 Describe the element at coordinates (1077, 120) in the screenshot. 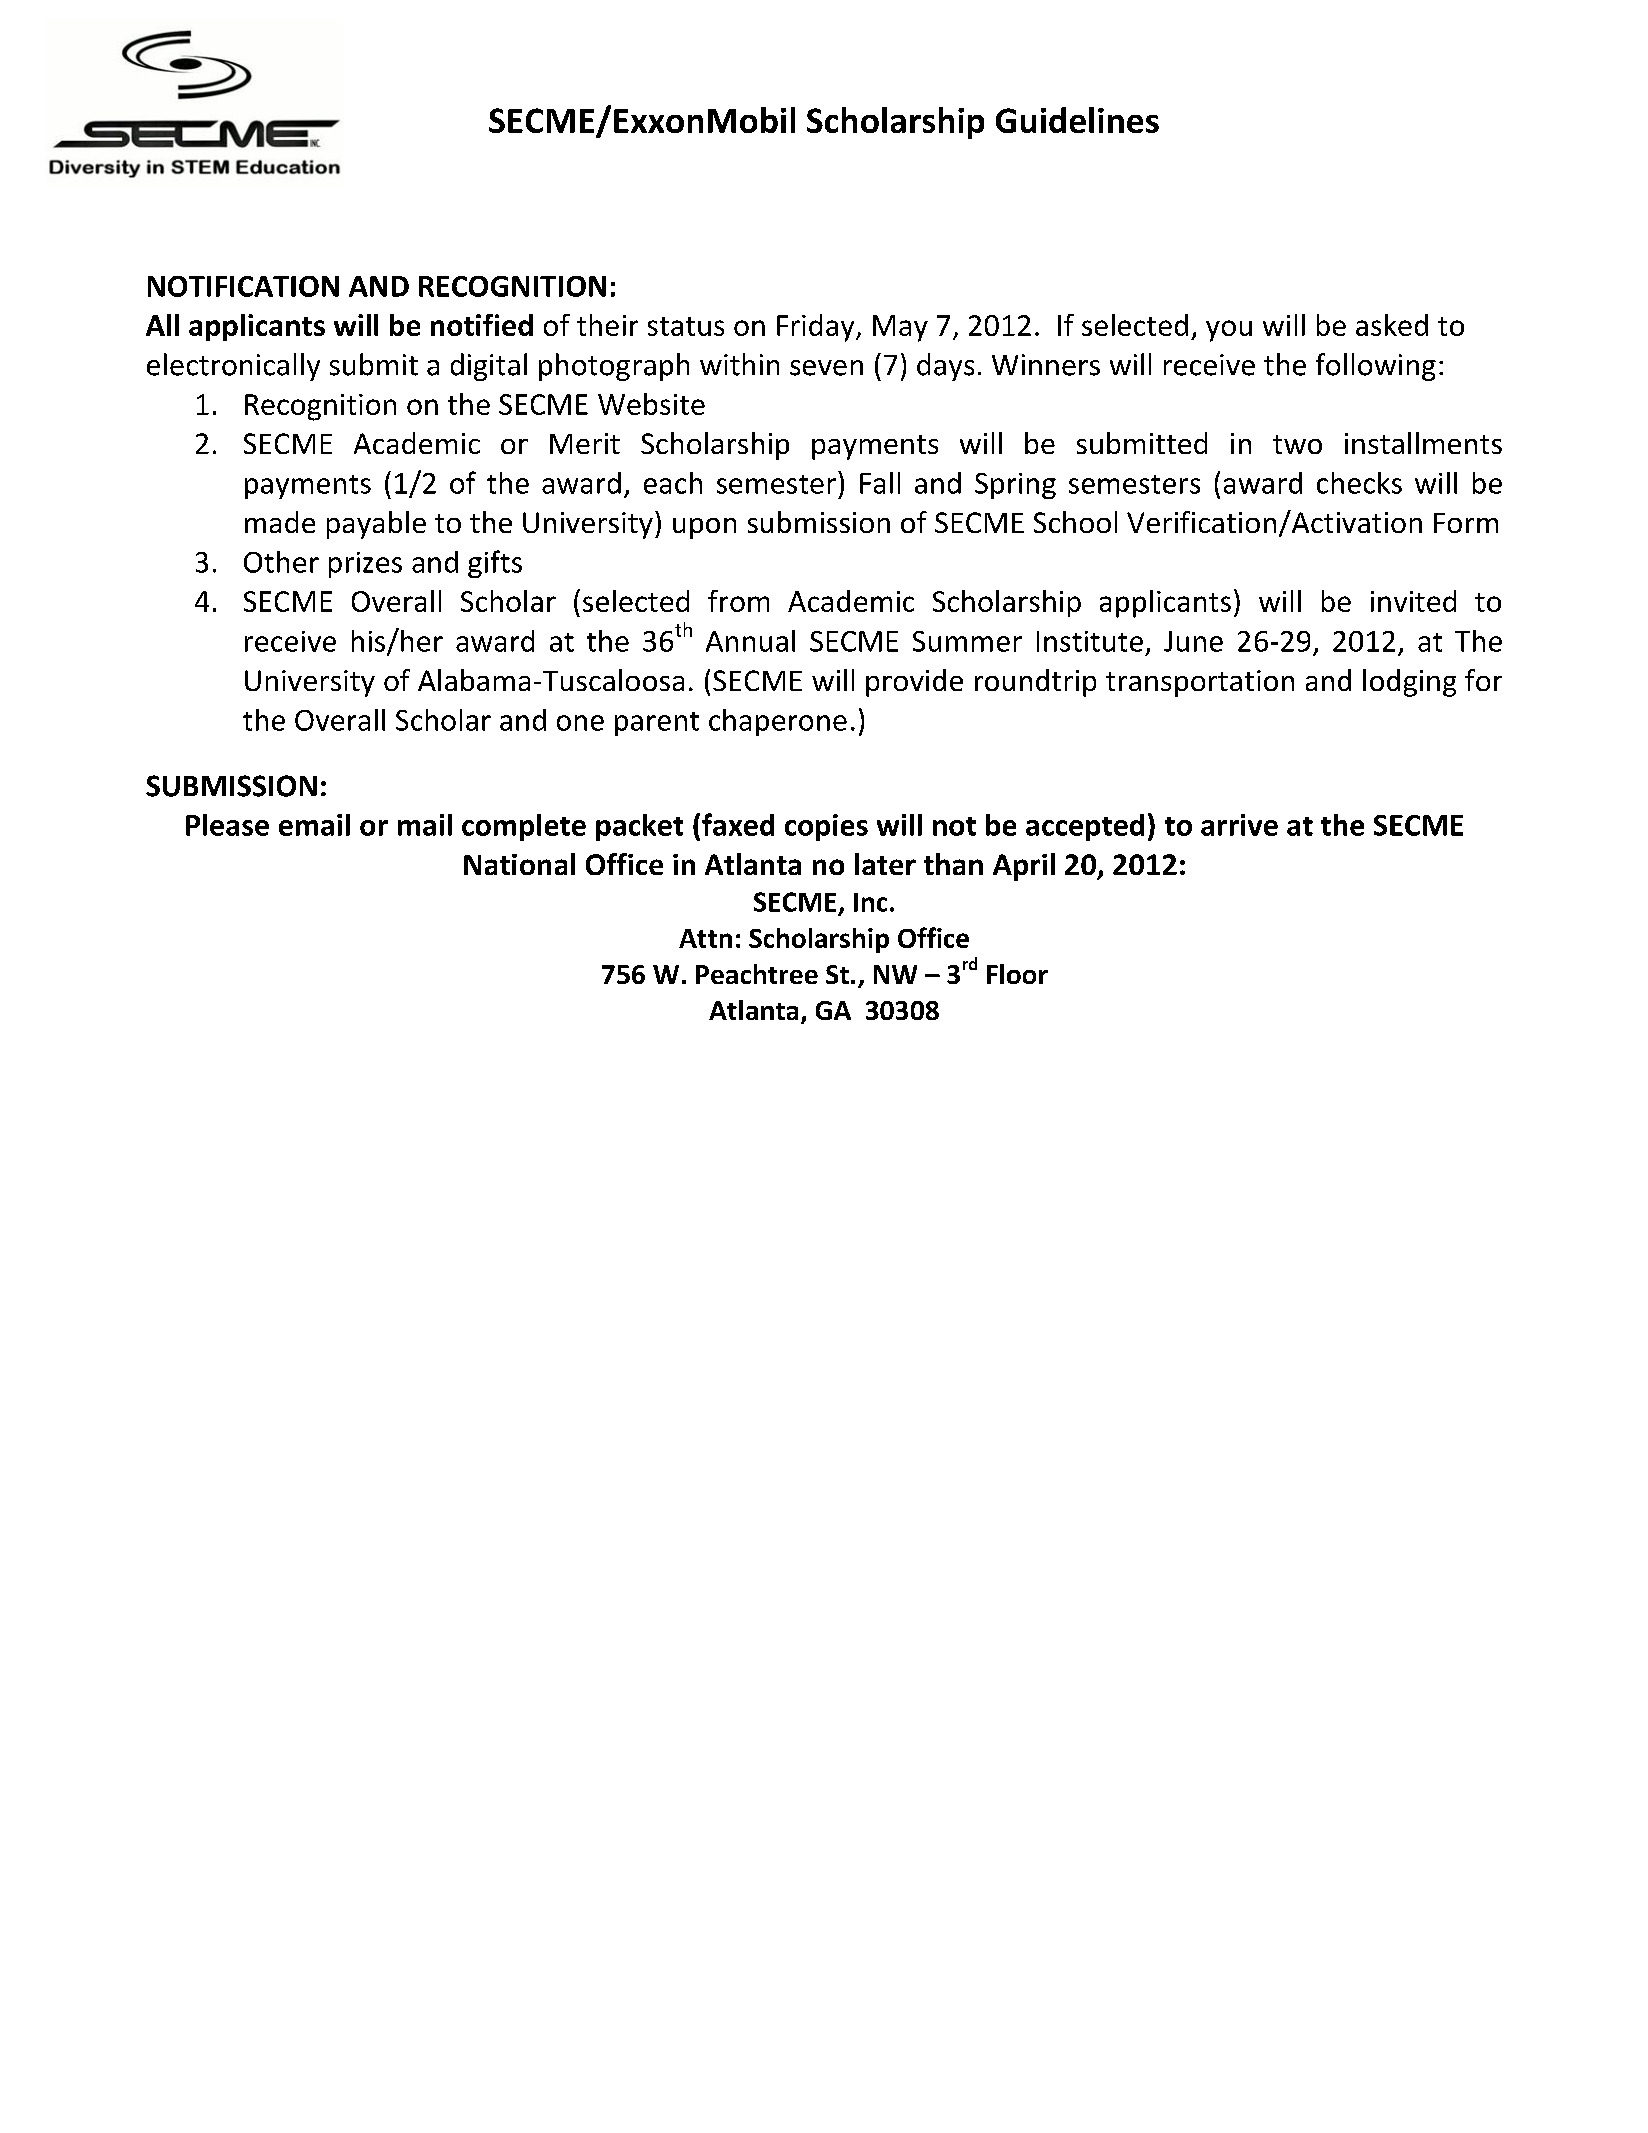

I see `Guidelines` at that location.
